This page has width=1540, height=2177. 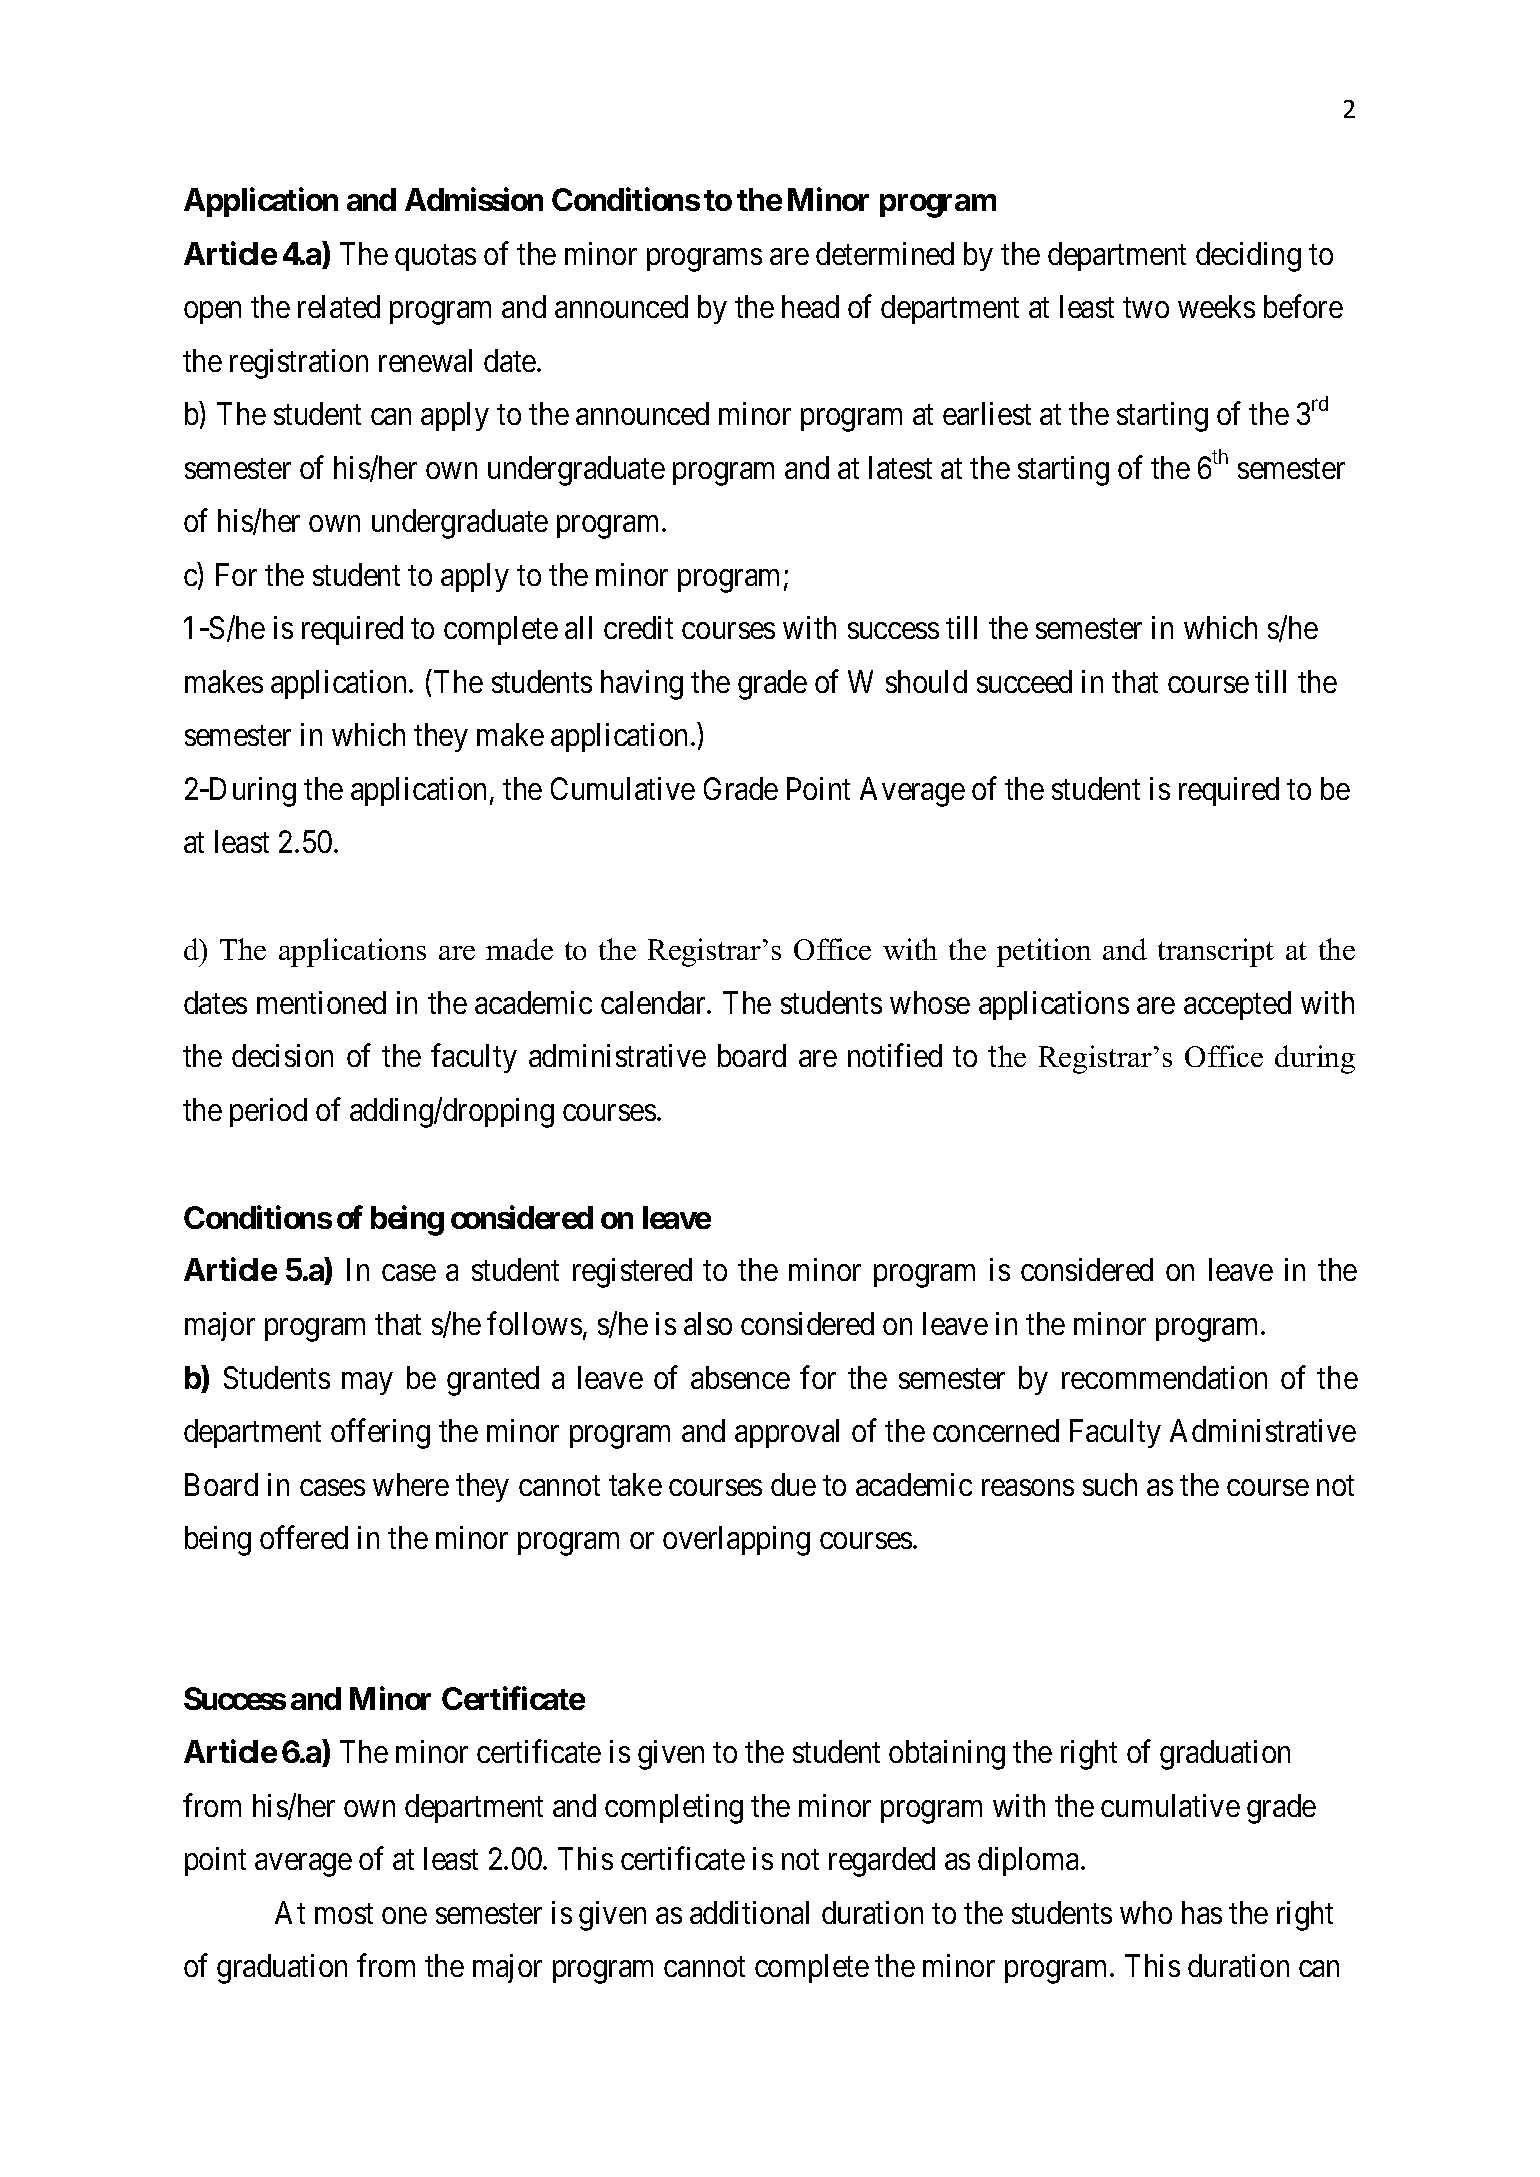 I want to click on accepted, so click(x=1237, y=1005).
